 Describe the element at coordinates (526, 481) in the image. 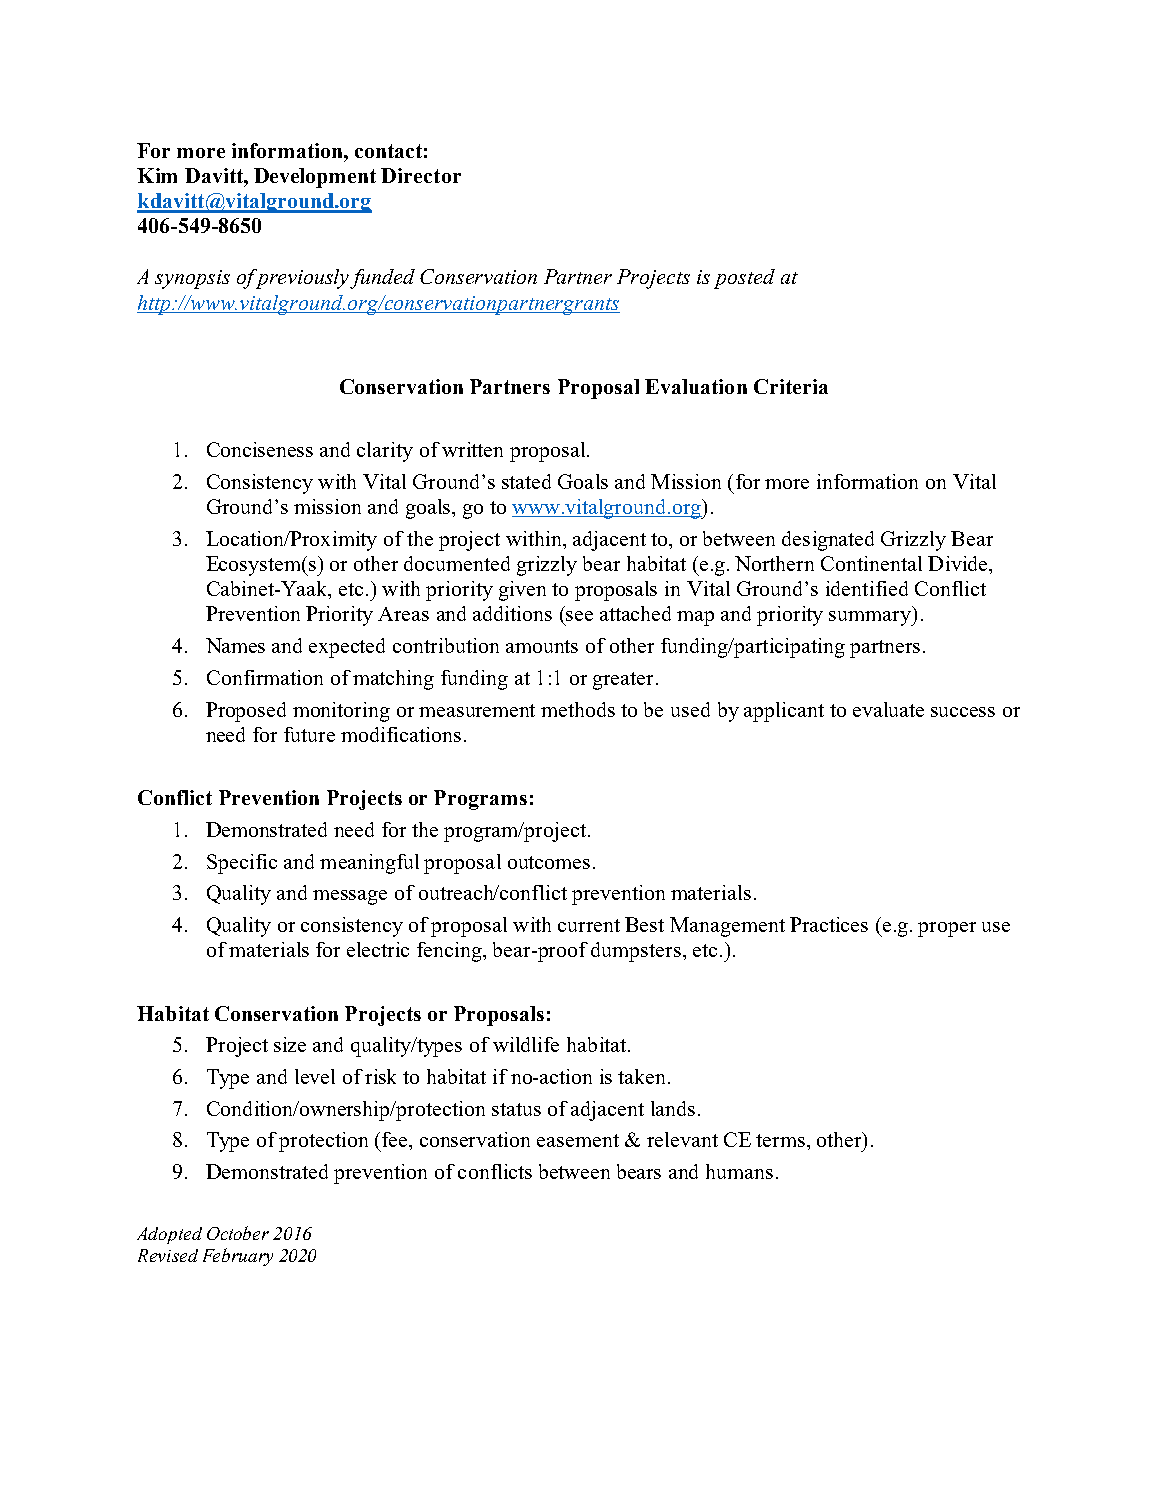

I see `stated` at that location.
